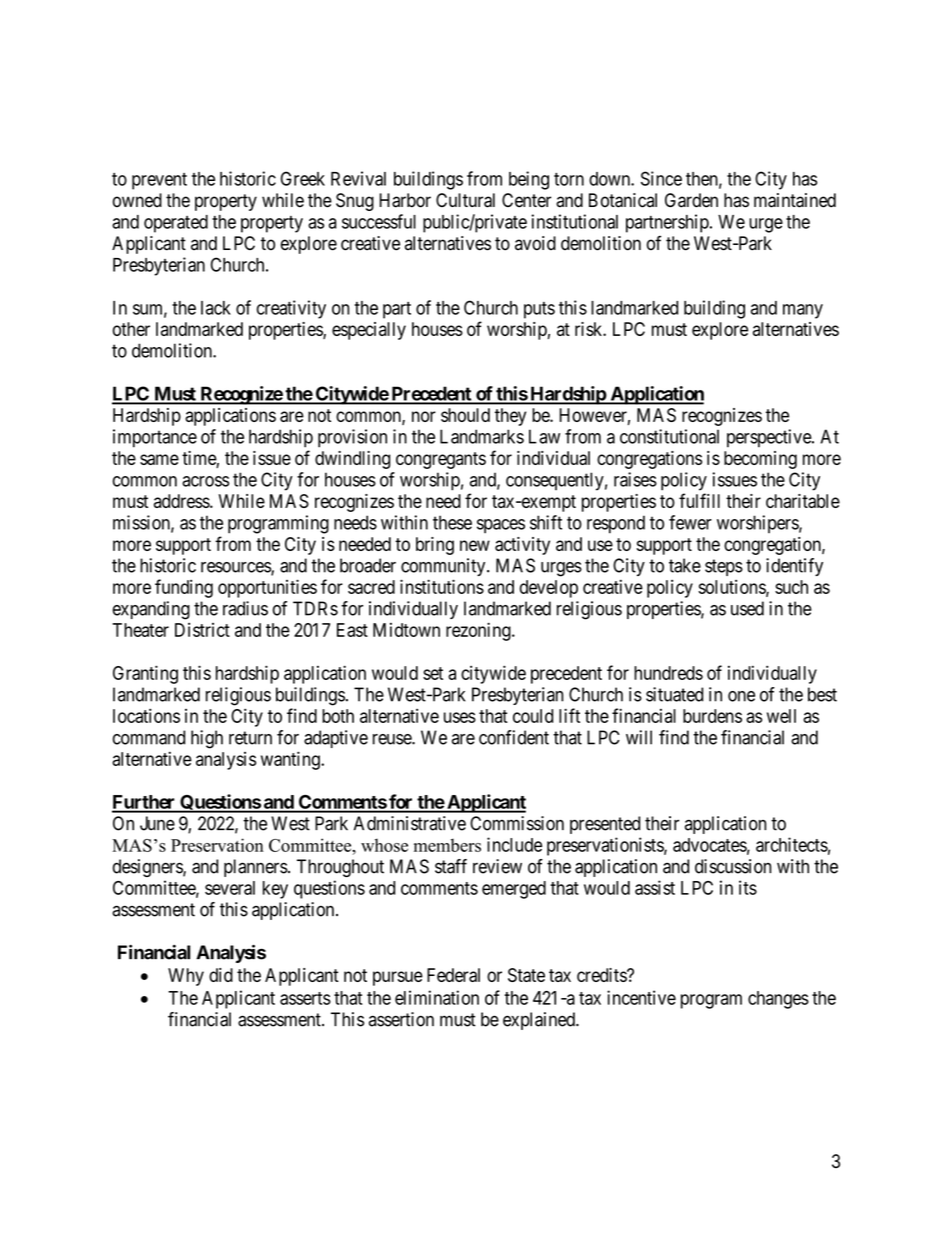 The image size is (952, 1233). Describe the element at coordinates (221, 975) in the page. I see `did` at that location.
